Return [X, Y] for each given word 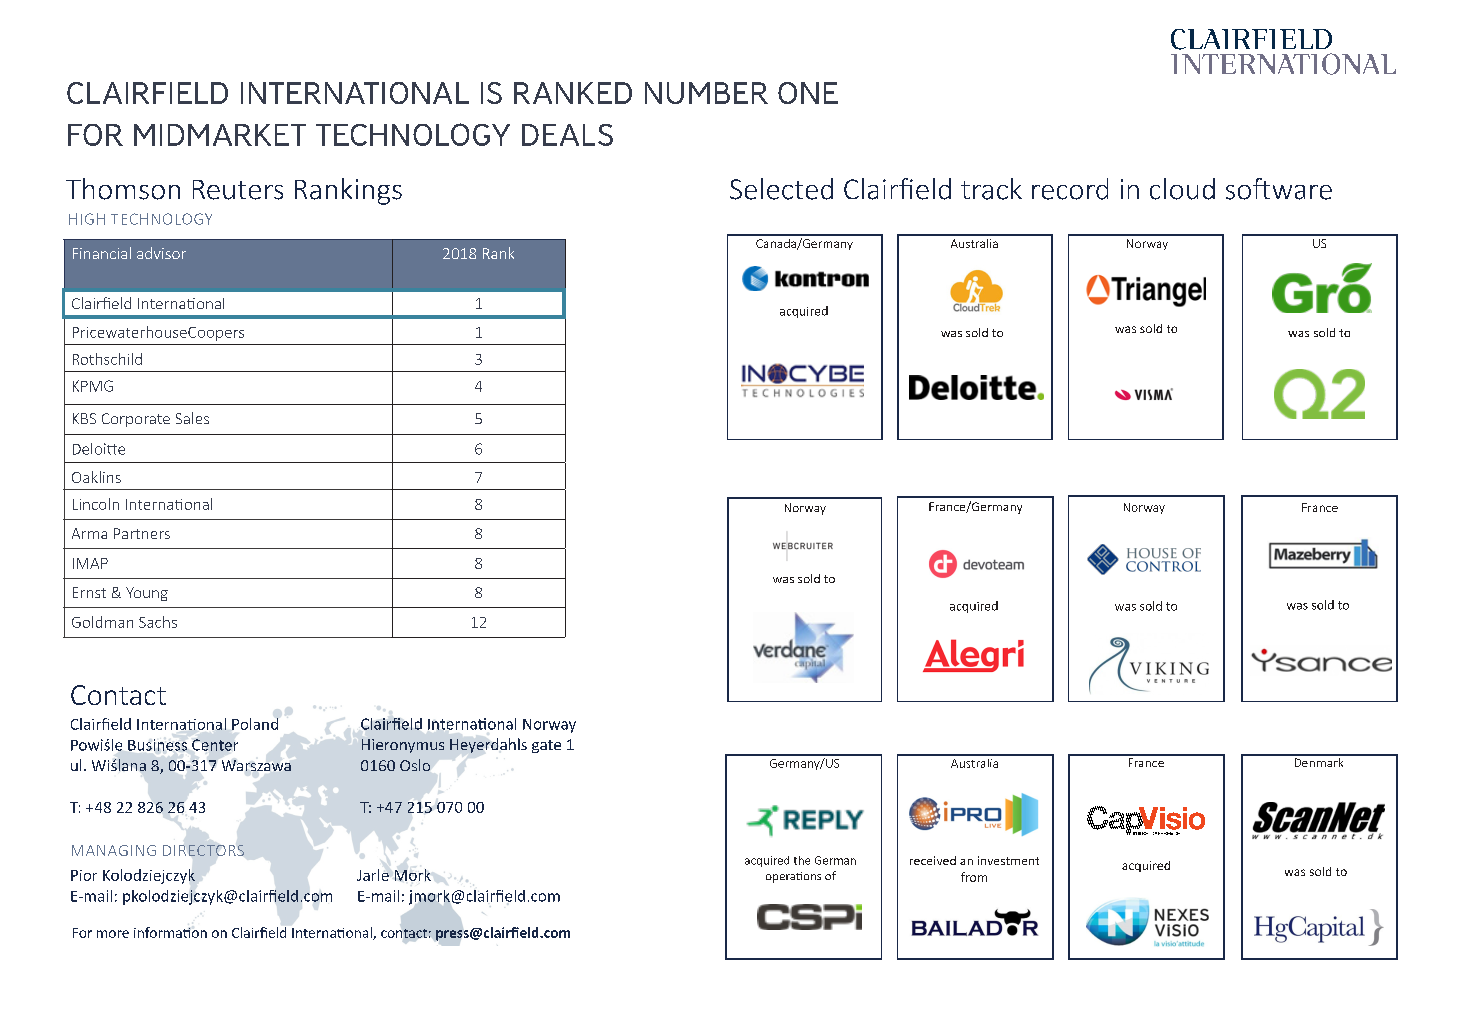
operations [793, 877]
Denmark [1319, 761]
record [1070, 189]
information [170, 932]
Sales [192, 418]
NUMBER [706, 93]
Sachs [158, 622]
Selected [781, 189]
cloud [1182, 189]
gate [546, 746]
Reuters [238, 190]
